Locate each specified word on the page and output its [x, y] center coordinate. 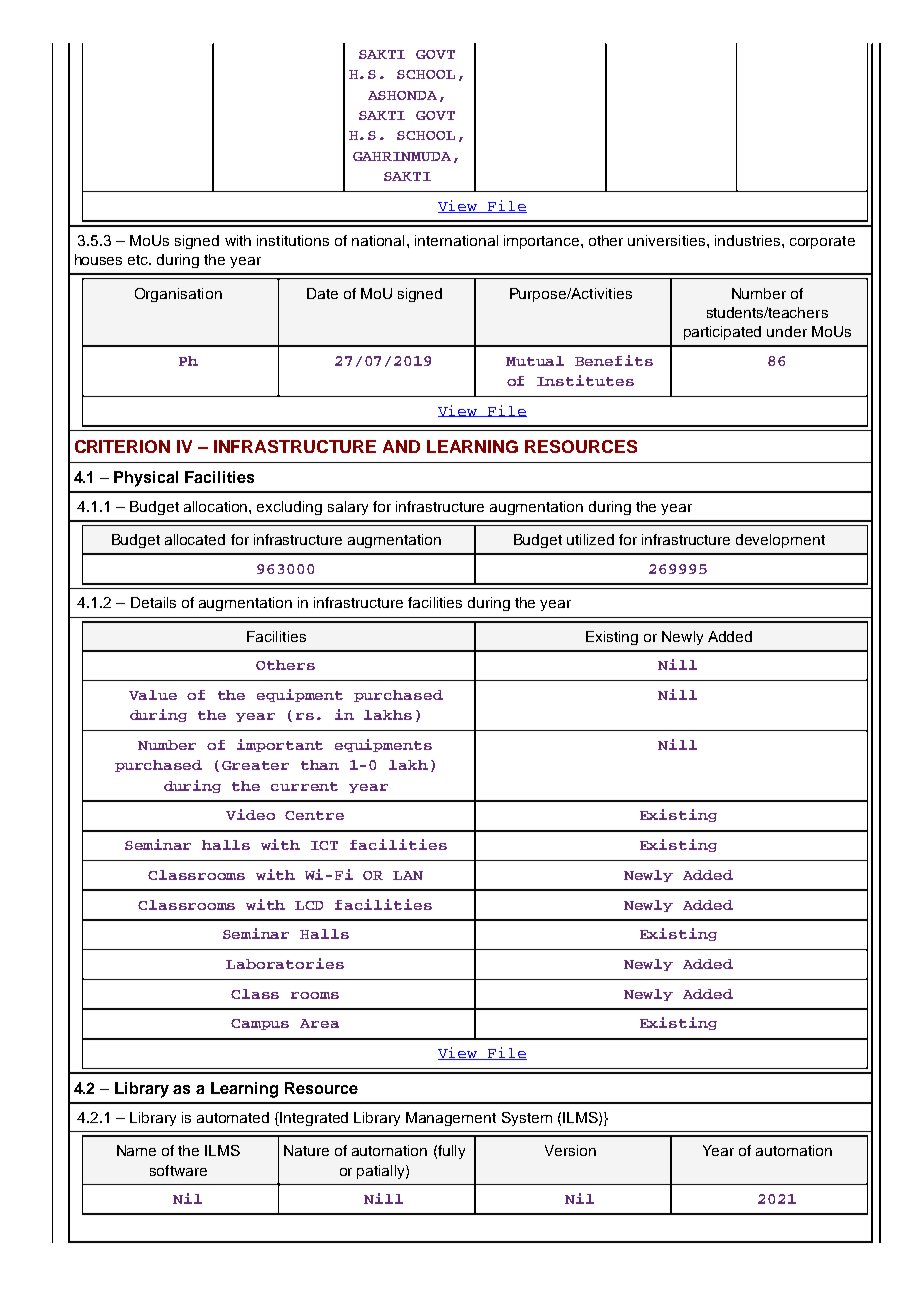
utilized [590, 539]
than [320, 765]
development [780, 541]
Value [153, 695]
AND [401, 446]
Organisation [178, 295]
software [178, 1170]
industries [749, 240]
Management [451, 1119]
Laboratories [285, 963]
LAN [408, 875]
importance [543, 242]
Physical [146, 479]
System [527, 1119]
